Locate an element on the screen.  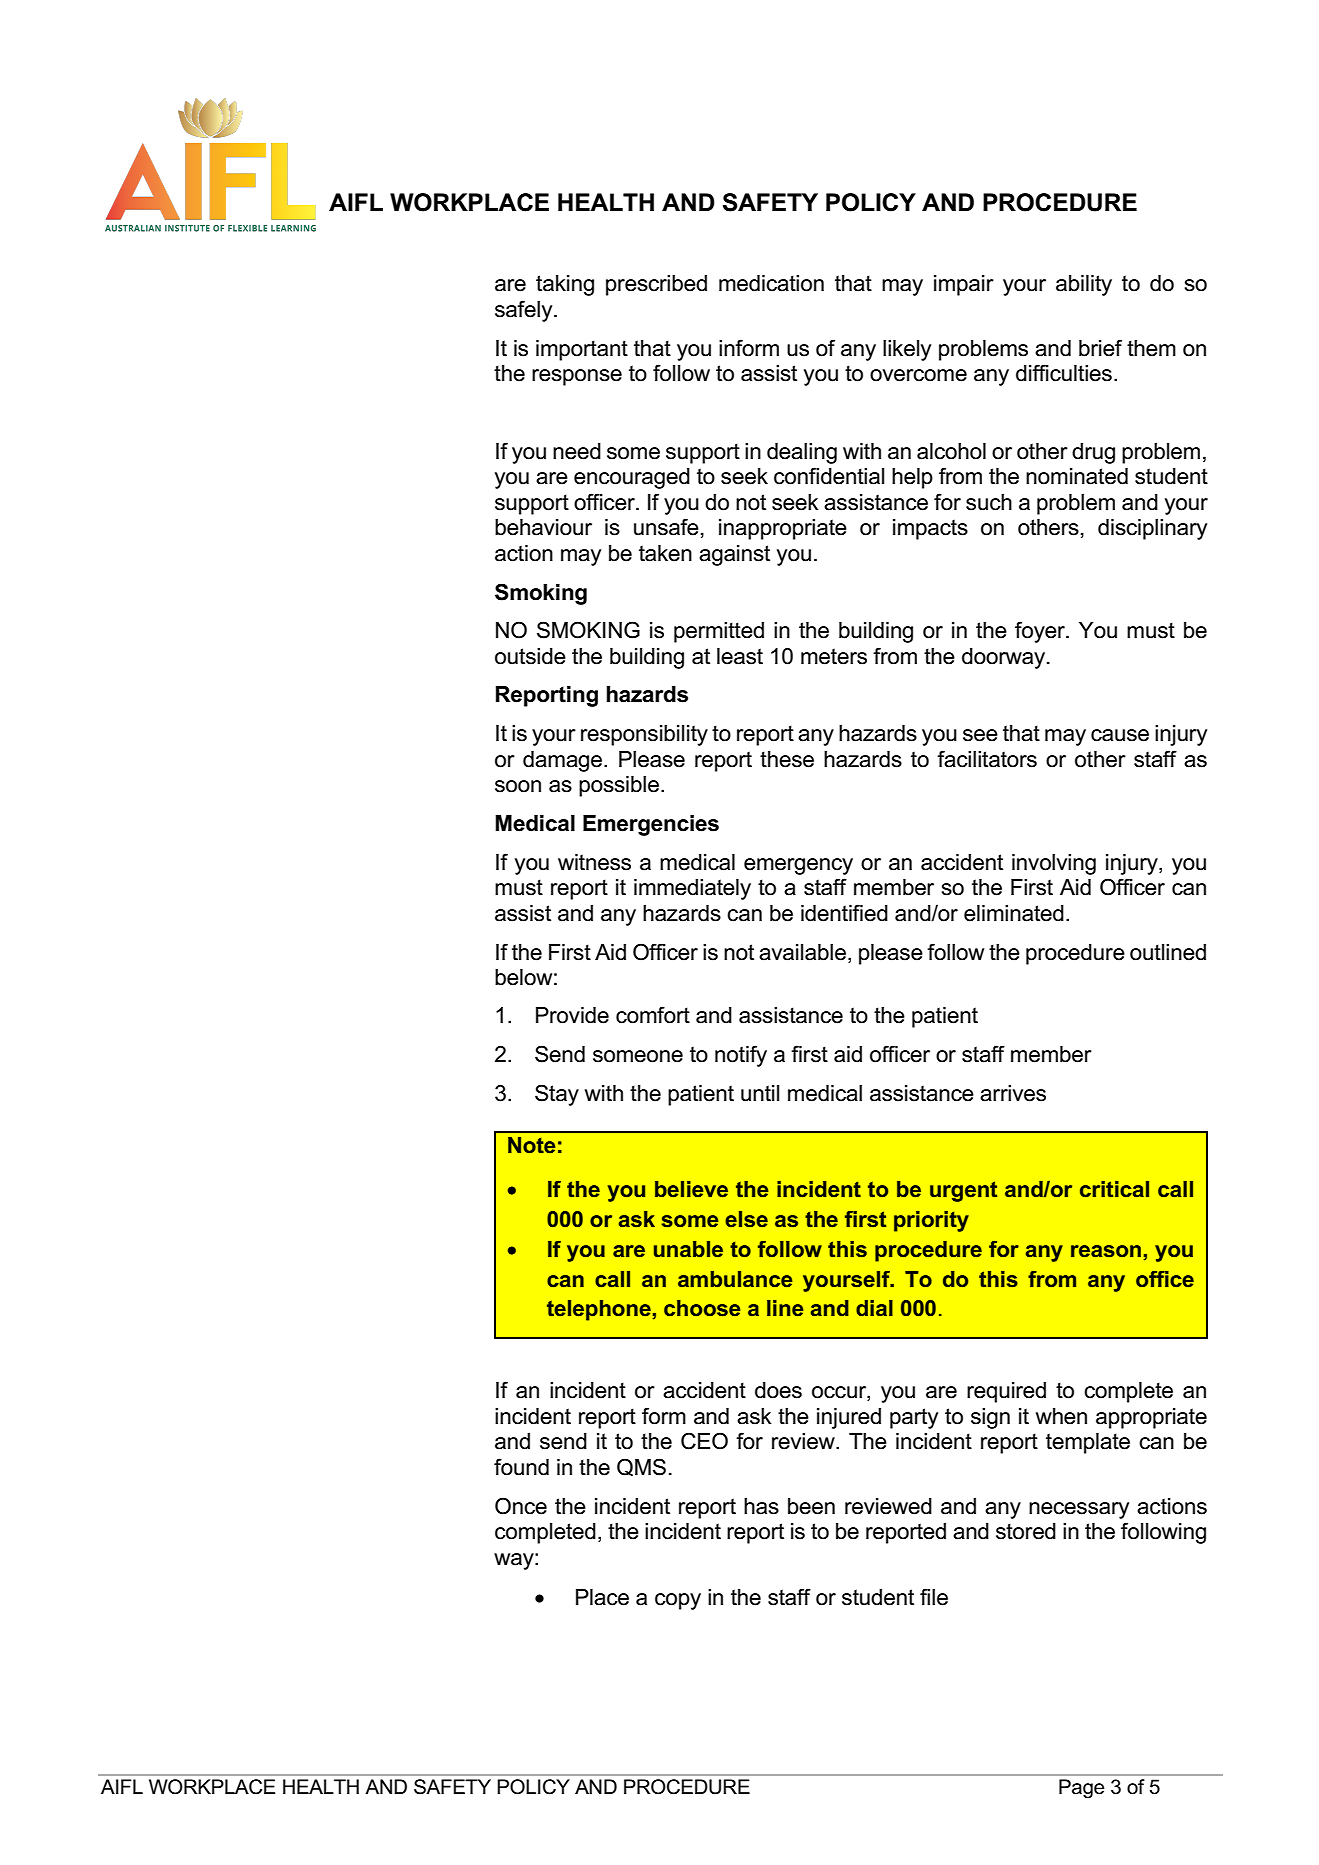
telephone is located at coordinates (599, 1310).
